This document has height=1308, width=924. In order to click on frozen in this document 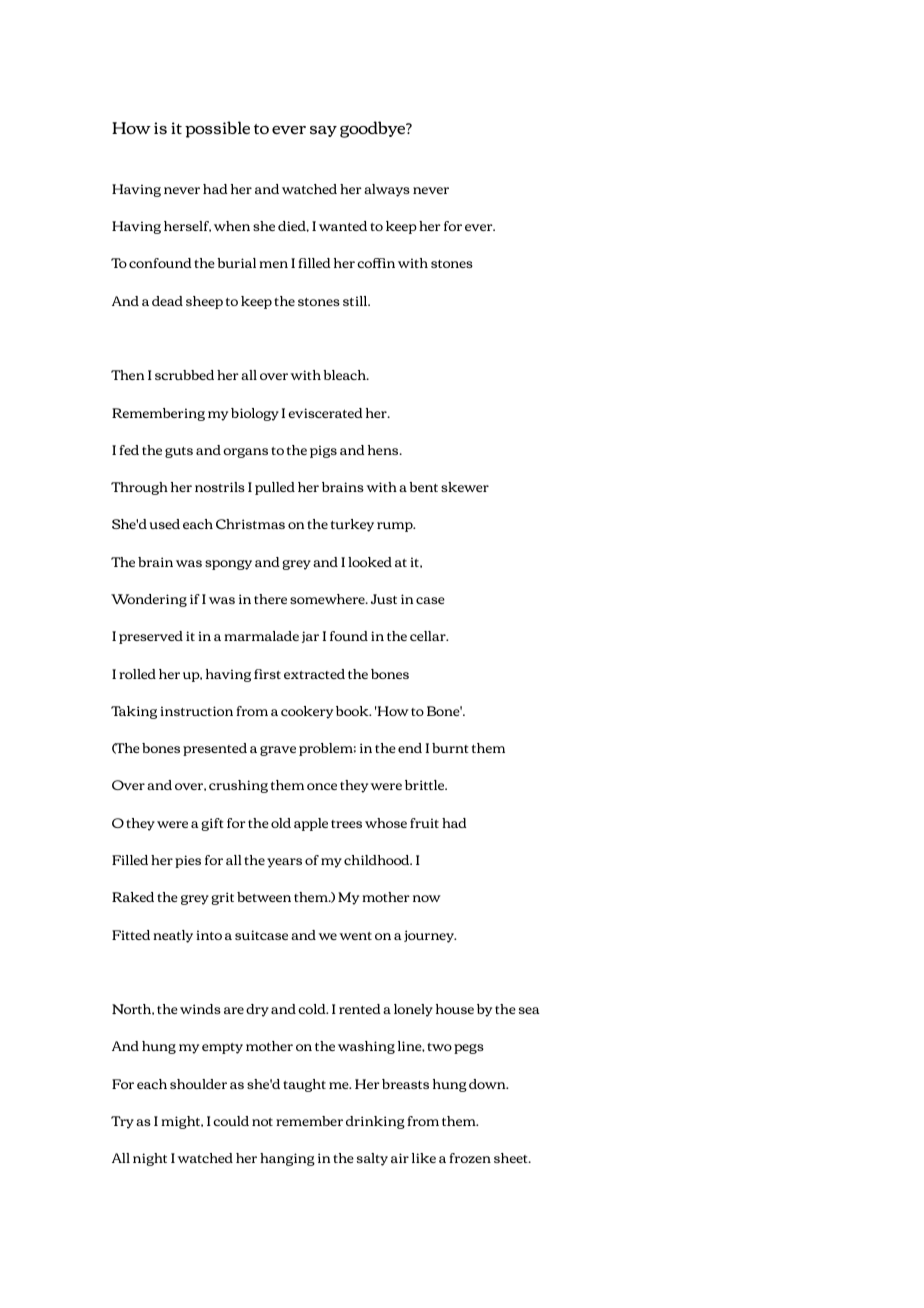, I will do `click(470, 1158)`.
